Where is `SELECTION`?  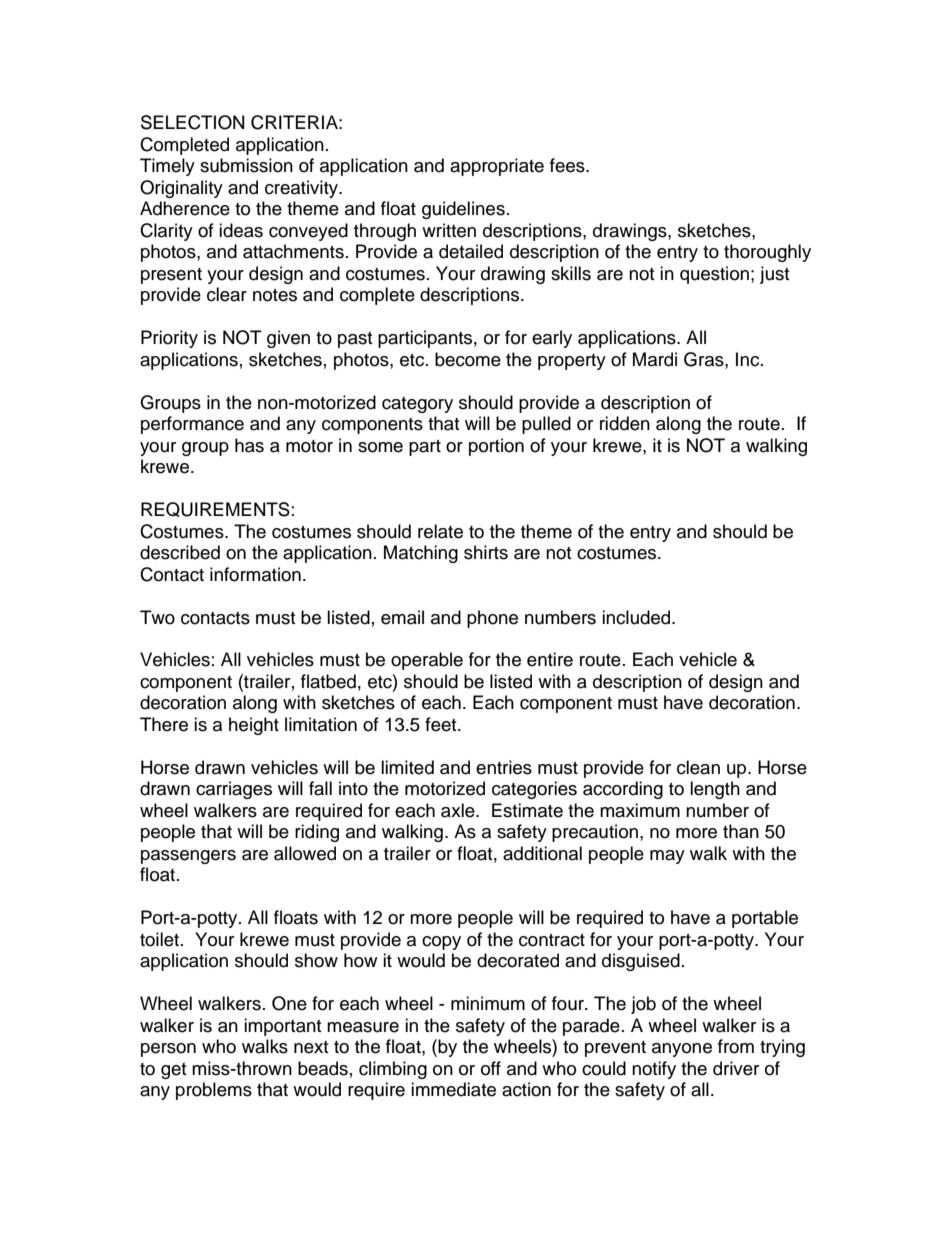
SELECTION is located at coordinates (192, 122).
